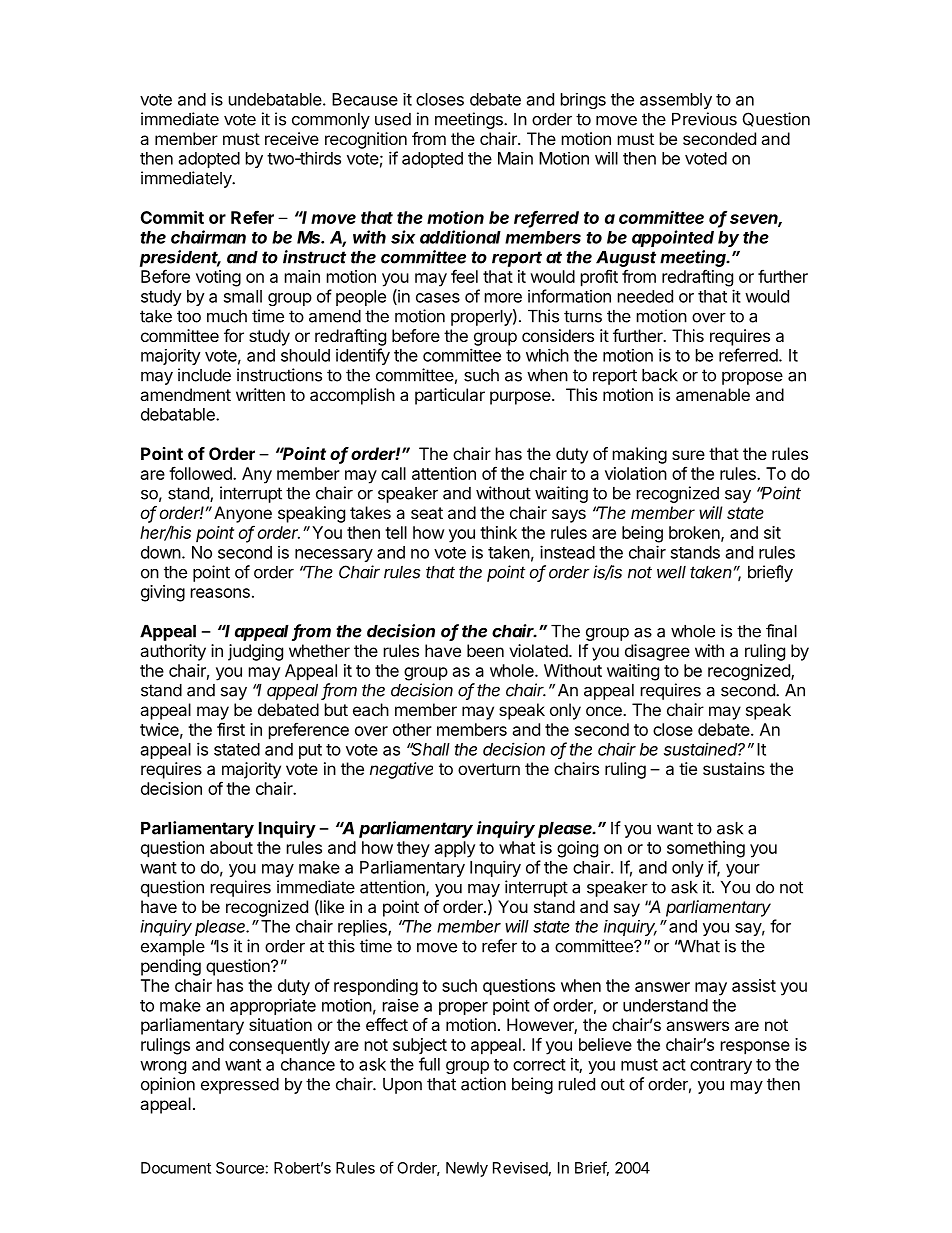 This screenshot has width=952, height=1233. I want to click on contrary, so click(721, 1066).
